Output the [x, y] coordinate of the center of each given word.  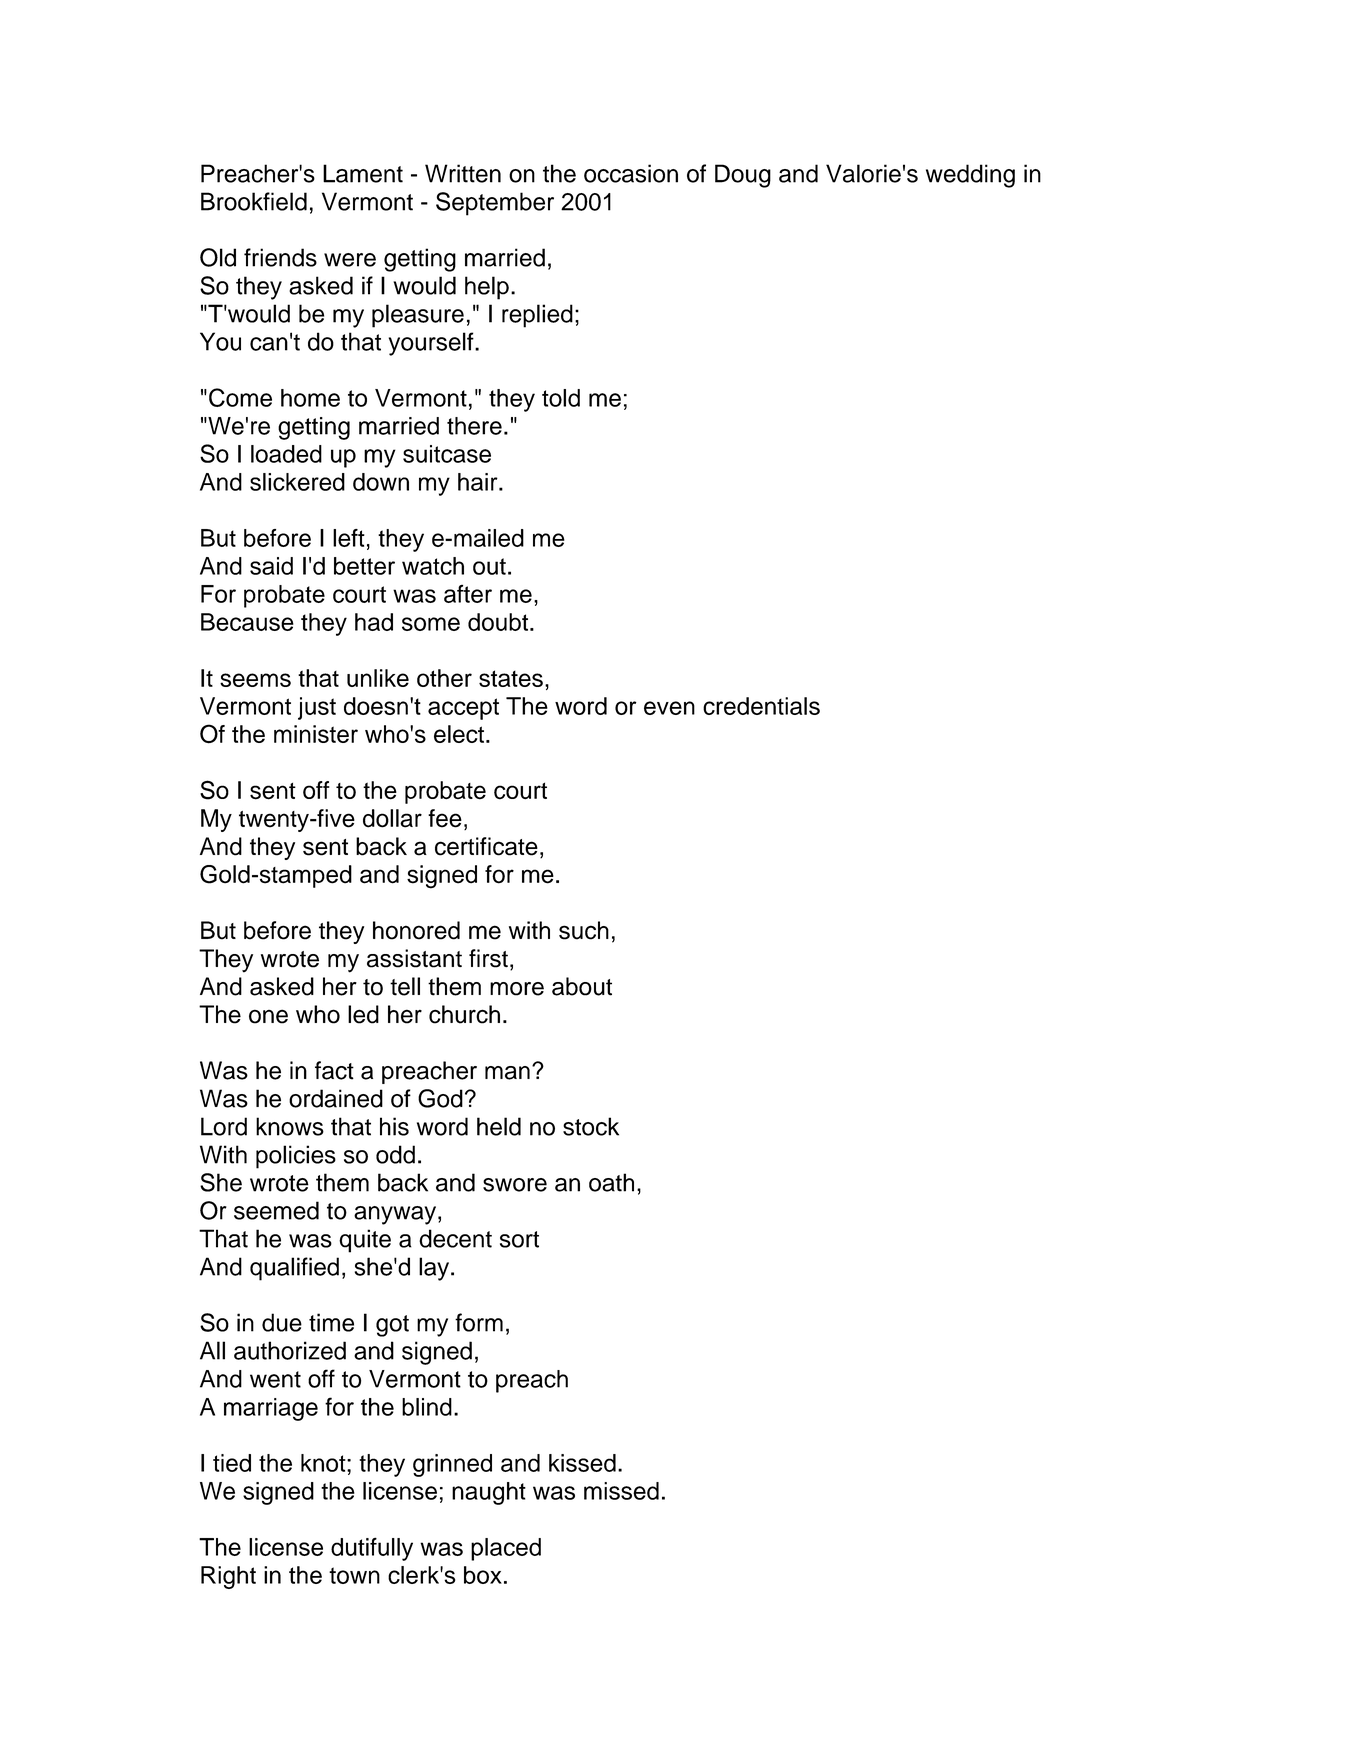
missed [621, 1491]
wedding [970, 176]
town [354, 1575]
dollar [392, 818]
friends [280, 257]
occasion [631, 173]
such [584, 930]
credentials [761, 706]
